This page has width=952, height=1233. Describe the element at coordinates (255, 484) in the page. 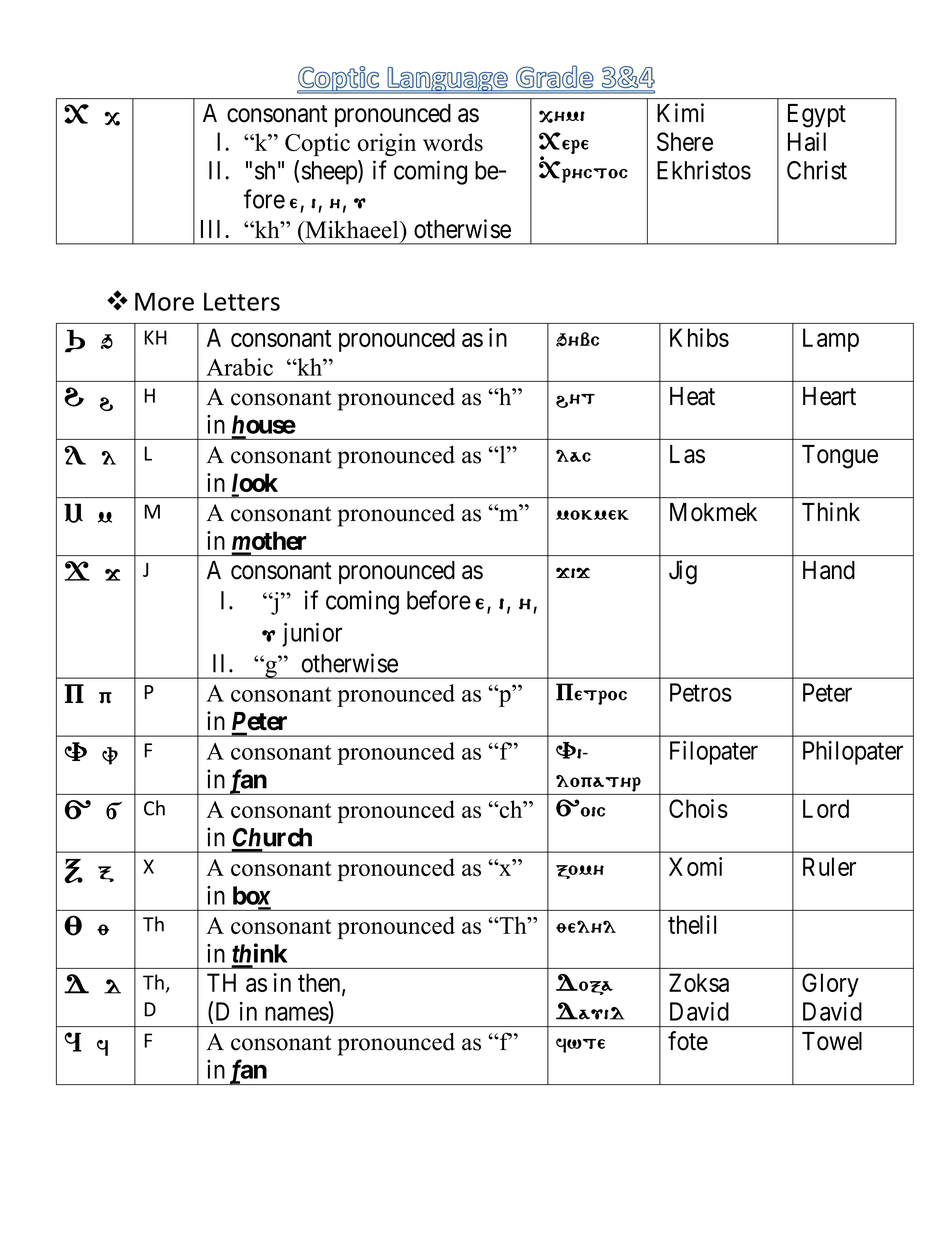

I see `look` at that location.
